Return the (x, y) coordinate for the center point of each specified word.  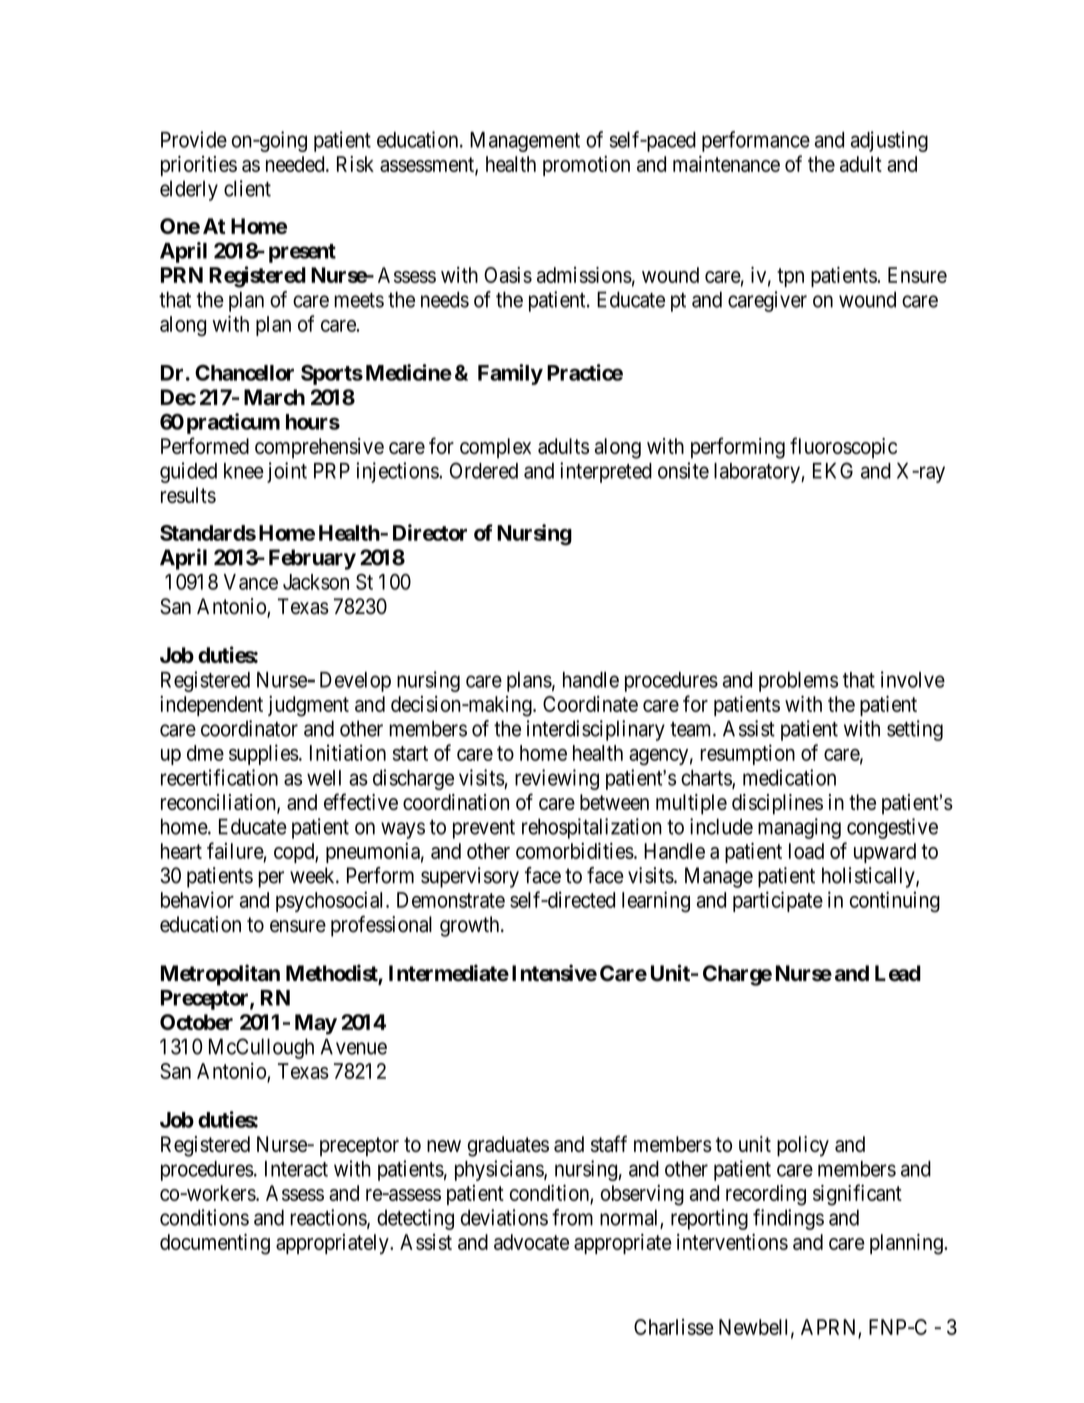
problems (798, 682)
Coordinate (590, 704)
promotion (586, 166)
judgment (308, 706)
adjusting (889, 141)
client (247, 188)
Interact (296, 1169)
